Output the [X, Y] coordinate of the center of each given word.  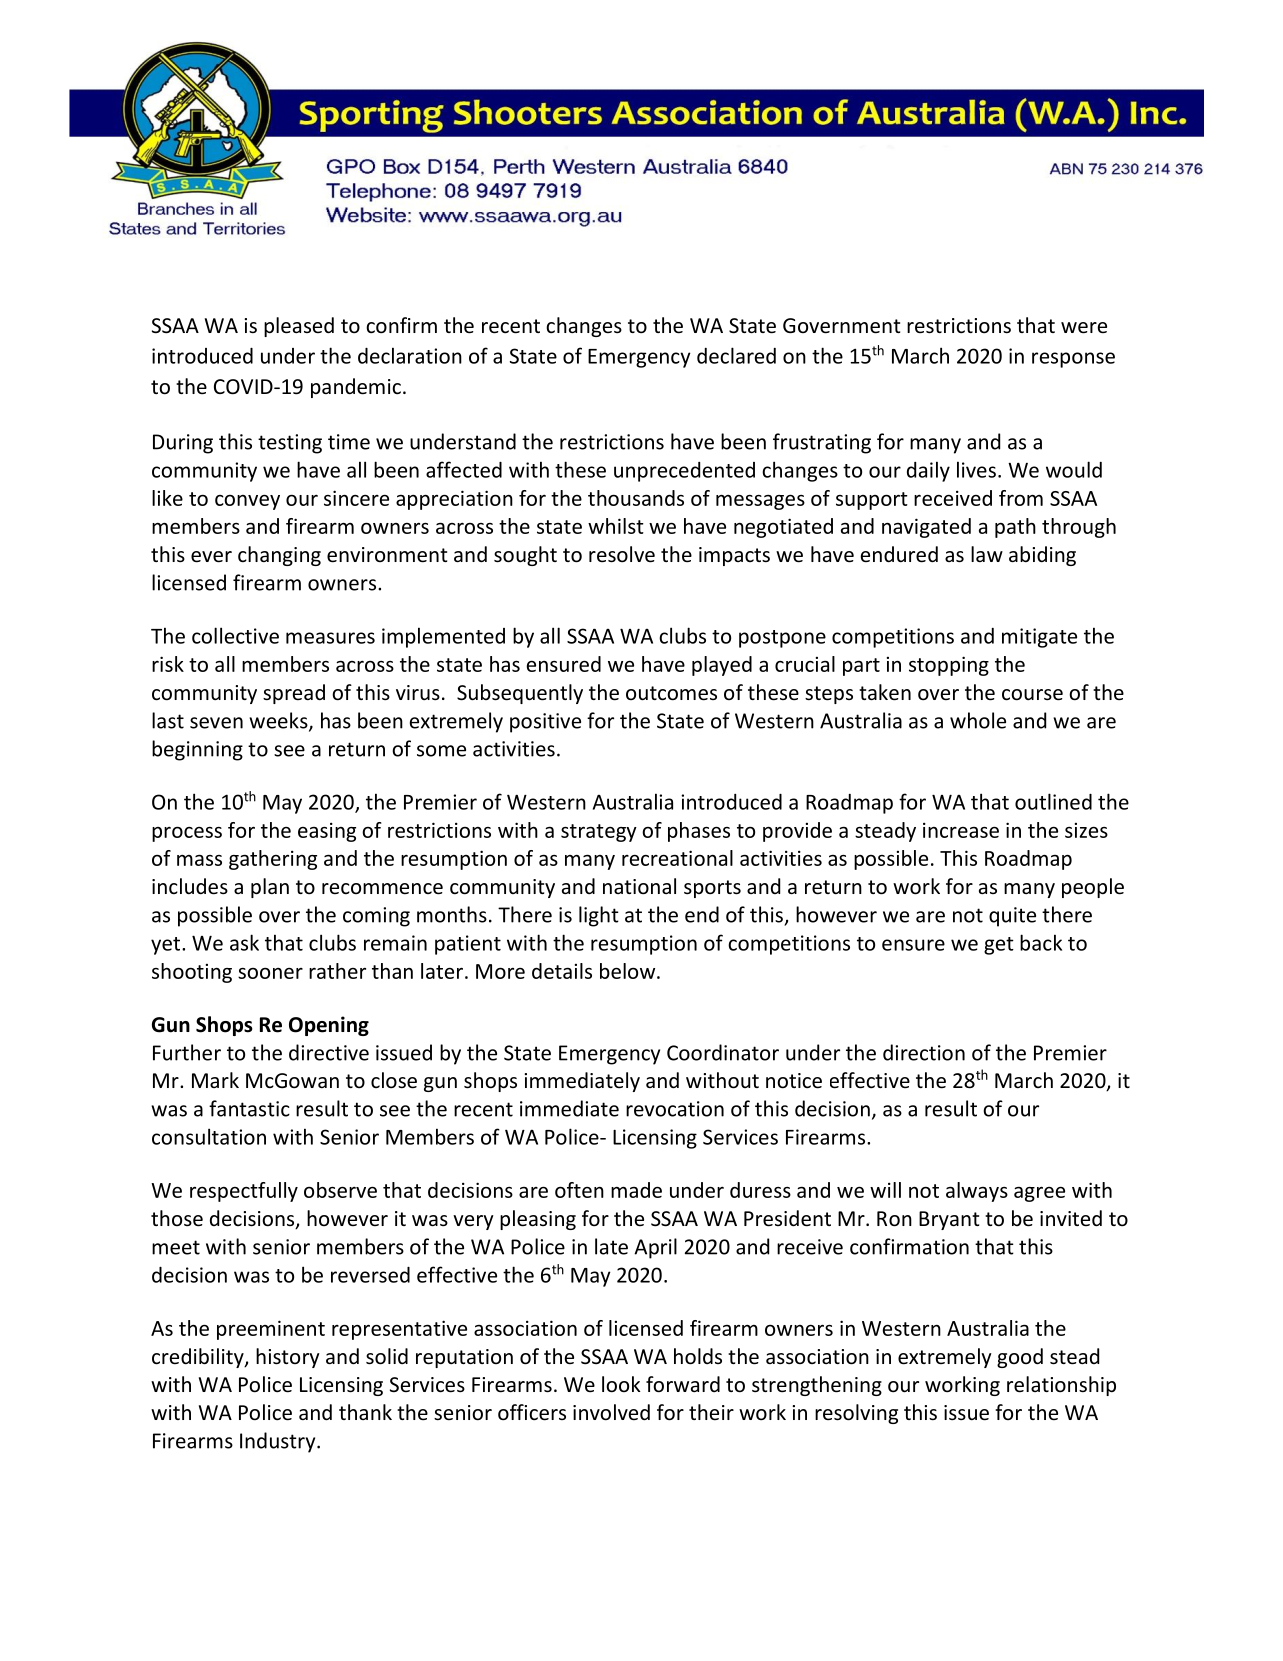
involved [611, 1412]
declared [736, 355]
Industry [279, 1442]
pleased [299, 327]
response [1073, 360]
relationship [1061, 1386]
